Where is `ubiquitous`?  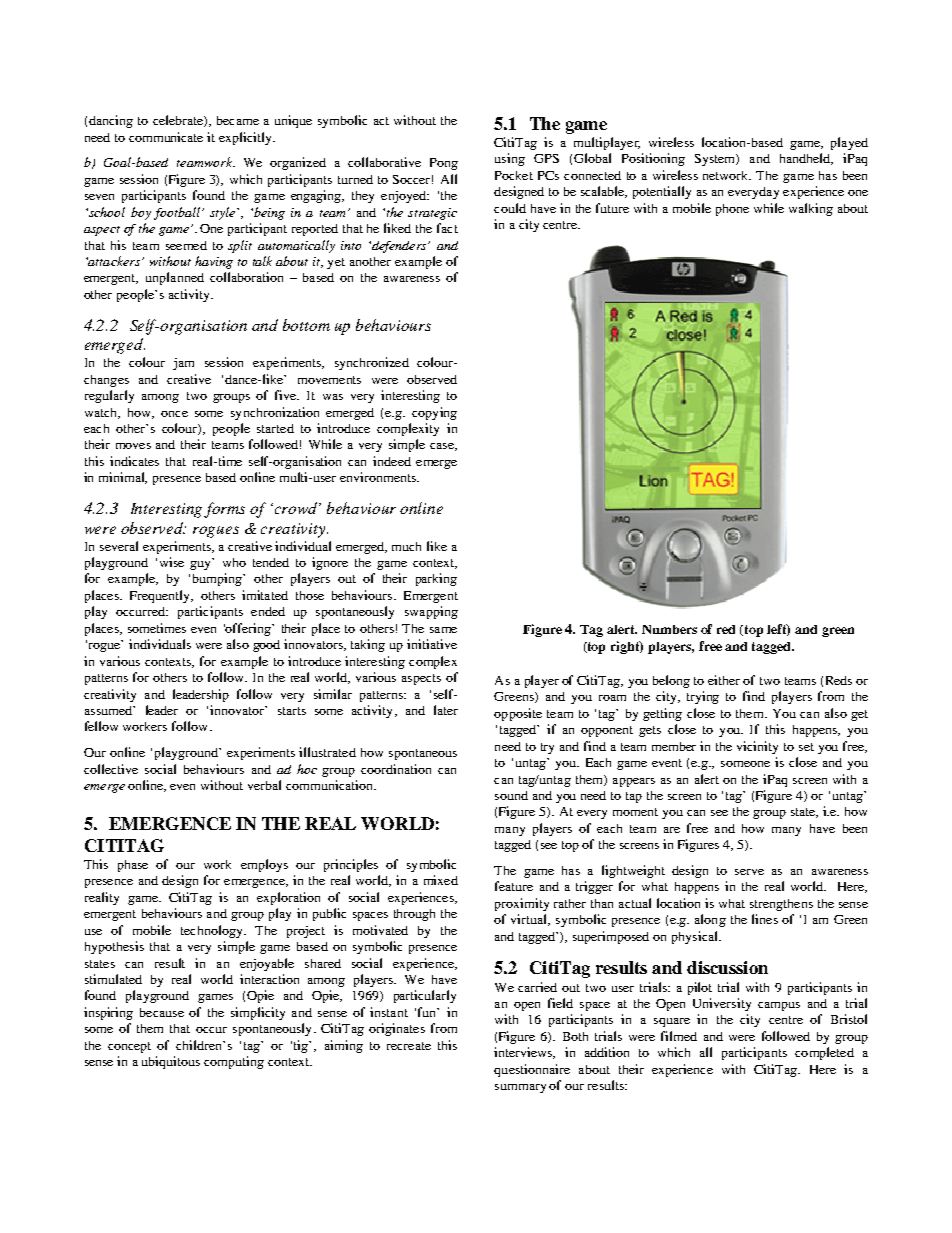
ubiquitous is located at coordinates (171, 1062).
